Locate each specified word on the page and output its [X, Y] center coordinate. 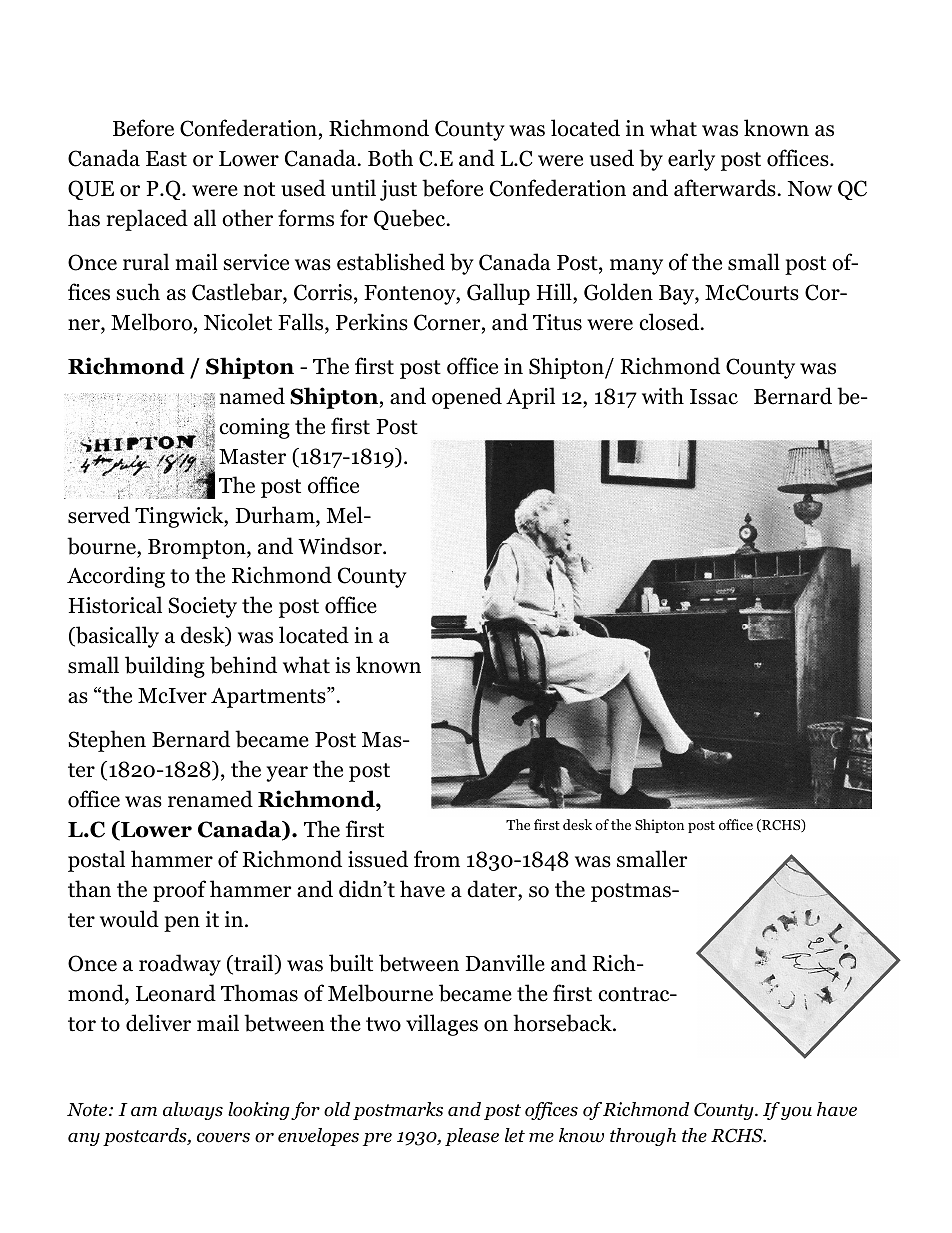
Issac [714, 397]
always [193, 1111]
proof [179, 891]
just [398, 190]
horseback [563, 1023]
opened [467, 398]
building [165, 667]
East [166, 159]
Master [252, 457]
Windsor [341, 546]
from [437, 859]
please [472, 1137]
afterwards [725, 188]
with [663, 396]
